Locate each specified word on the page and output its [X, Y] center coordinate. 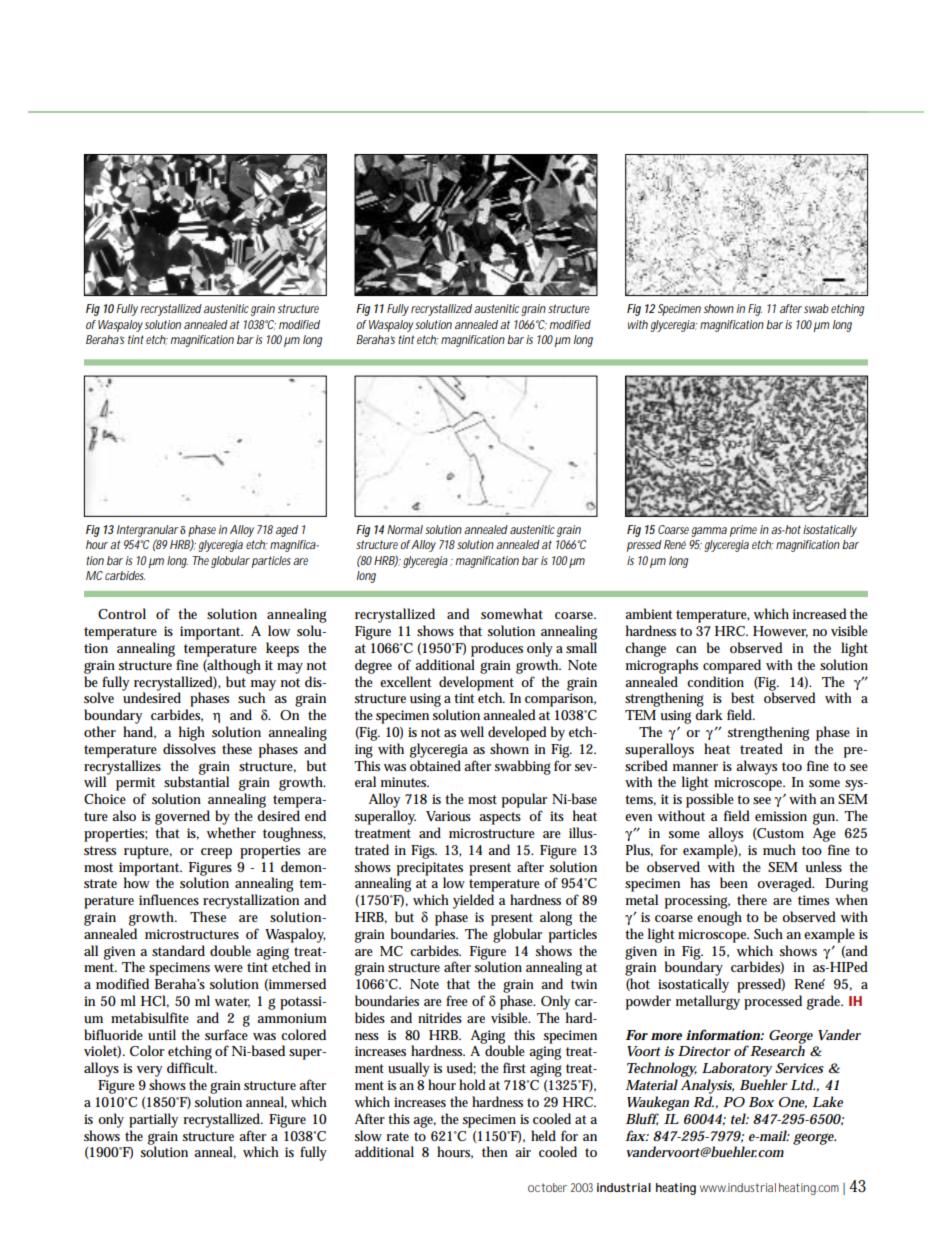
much [779, 850]
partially [153, 1120]
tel [739, 1118]
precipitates [430, 869]
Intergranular [148, 531]
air [523, 1152]
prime [743, 531]
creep [216, 853]
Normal [405, 529]
